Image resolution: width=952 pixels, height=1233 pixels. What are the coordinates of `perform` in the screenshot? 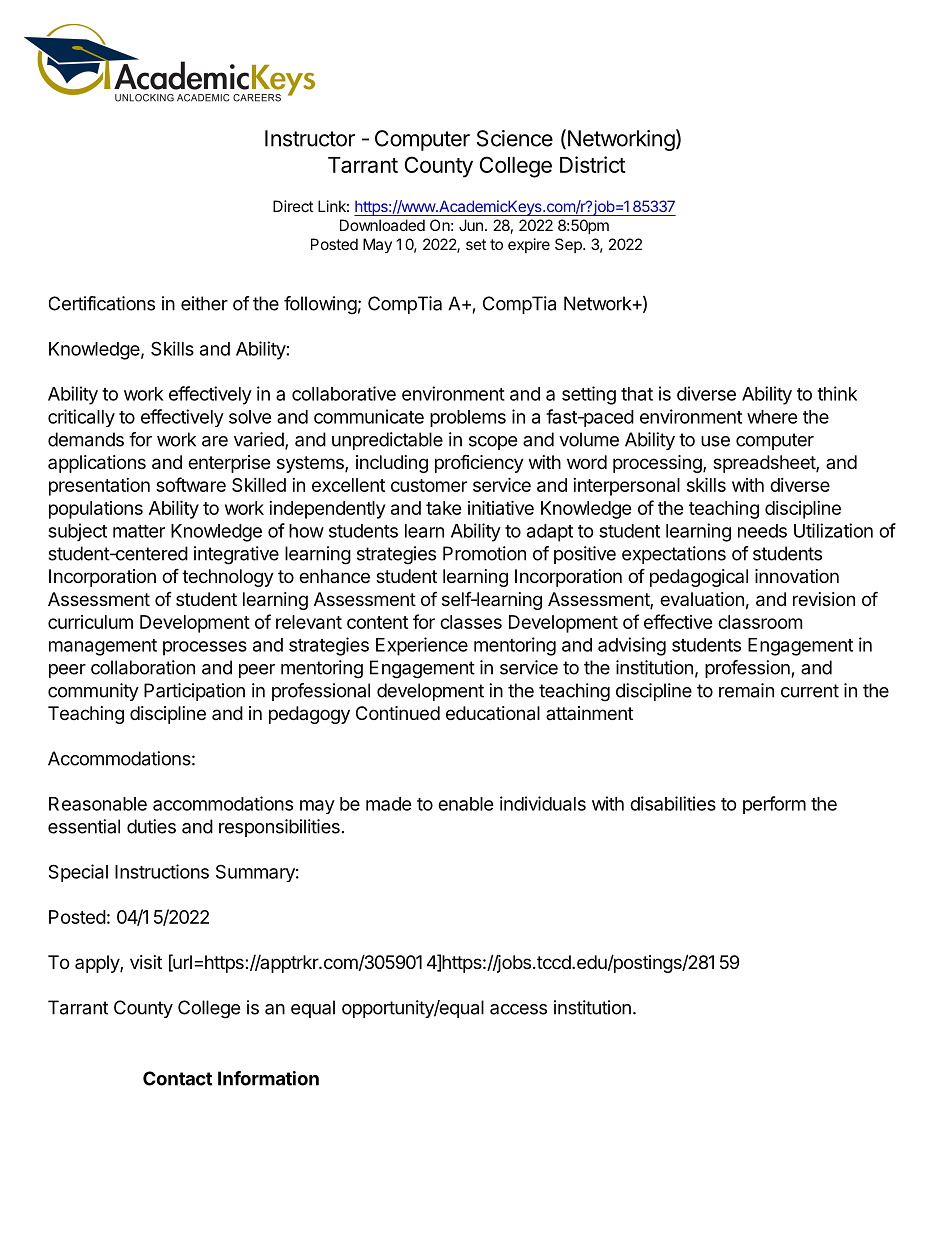 It's located at (774, 805).
